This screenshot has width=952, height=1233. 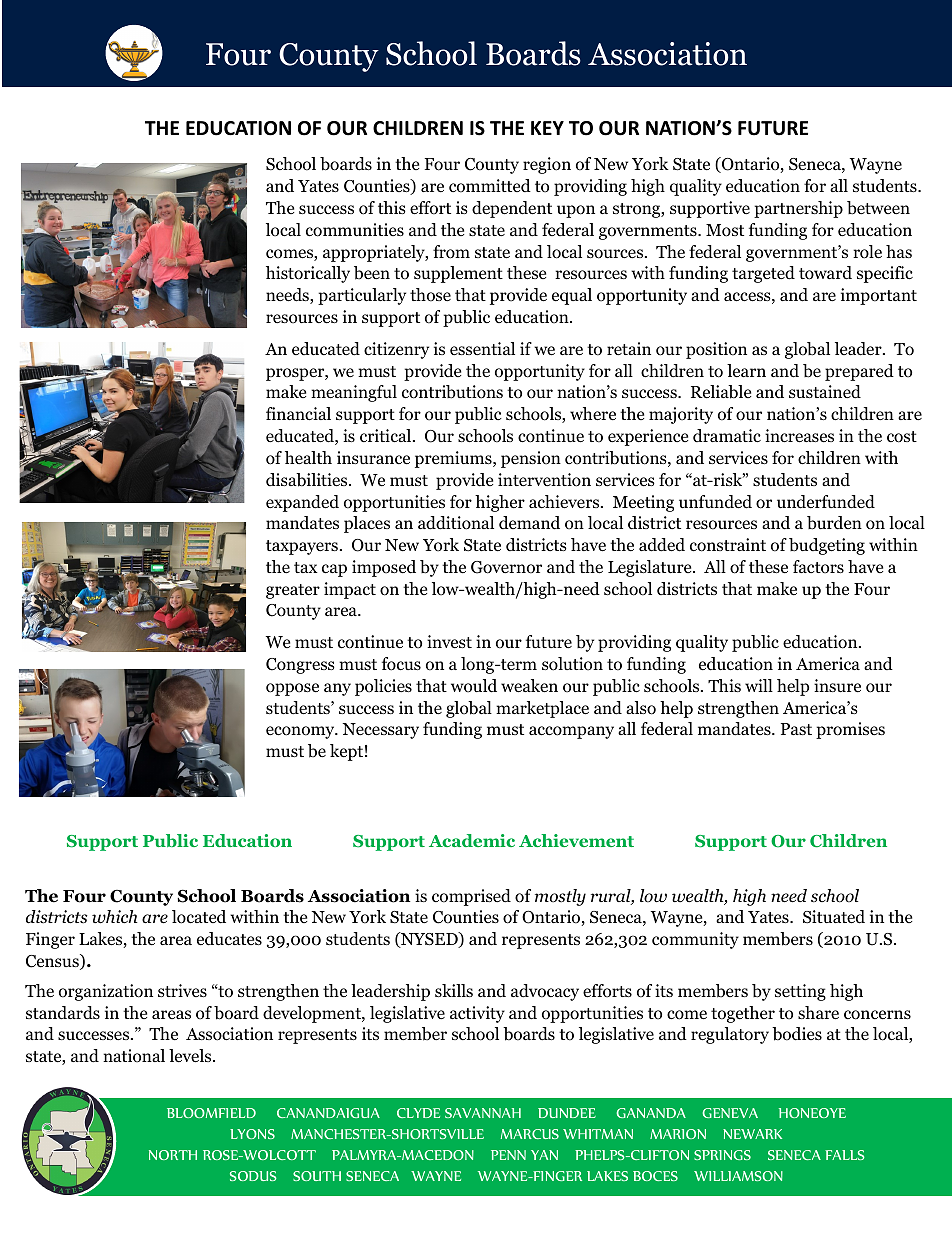 I want to click on which, so click(x=115, y=917).
